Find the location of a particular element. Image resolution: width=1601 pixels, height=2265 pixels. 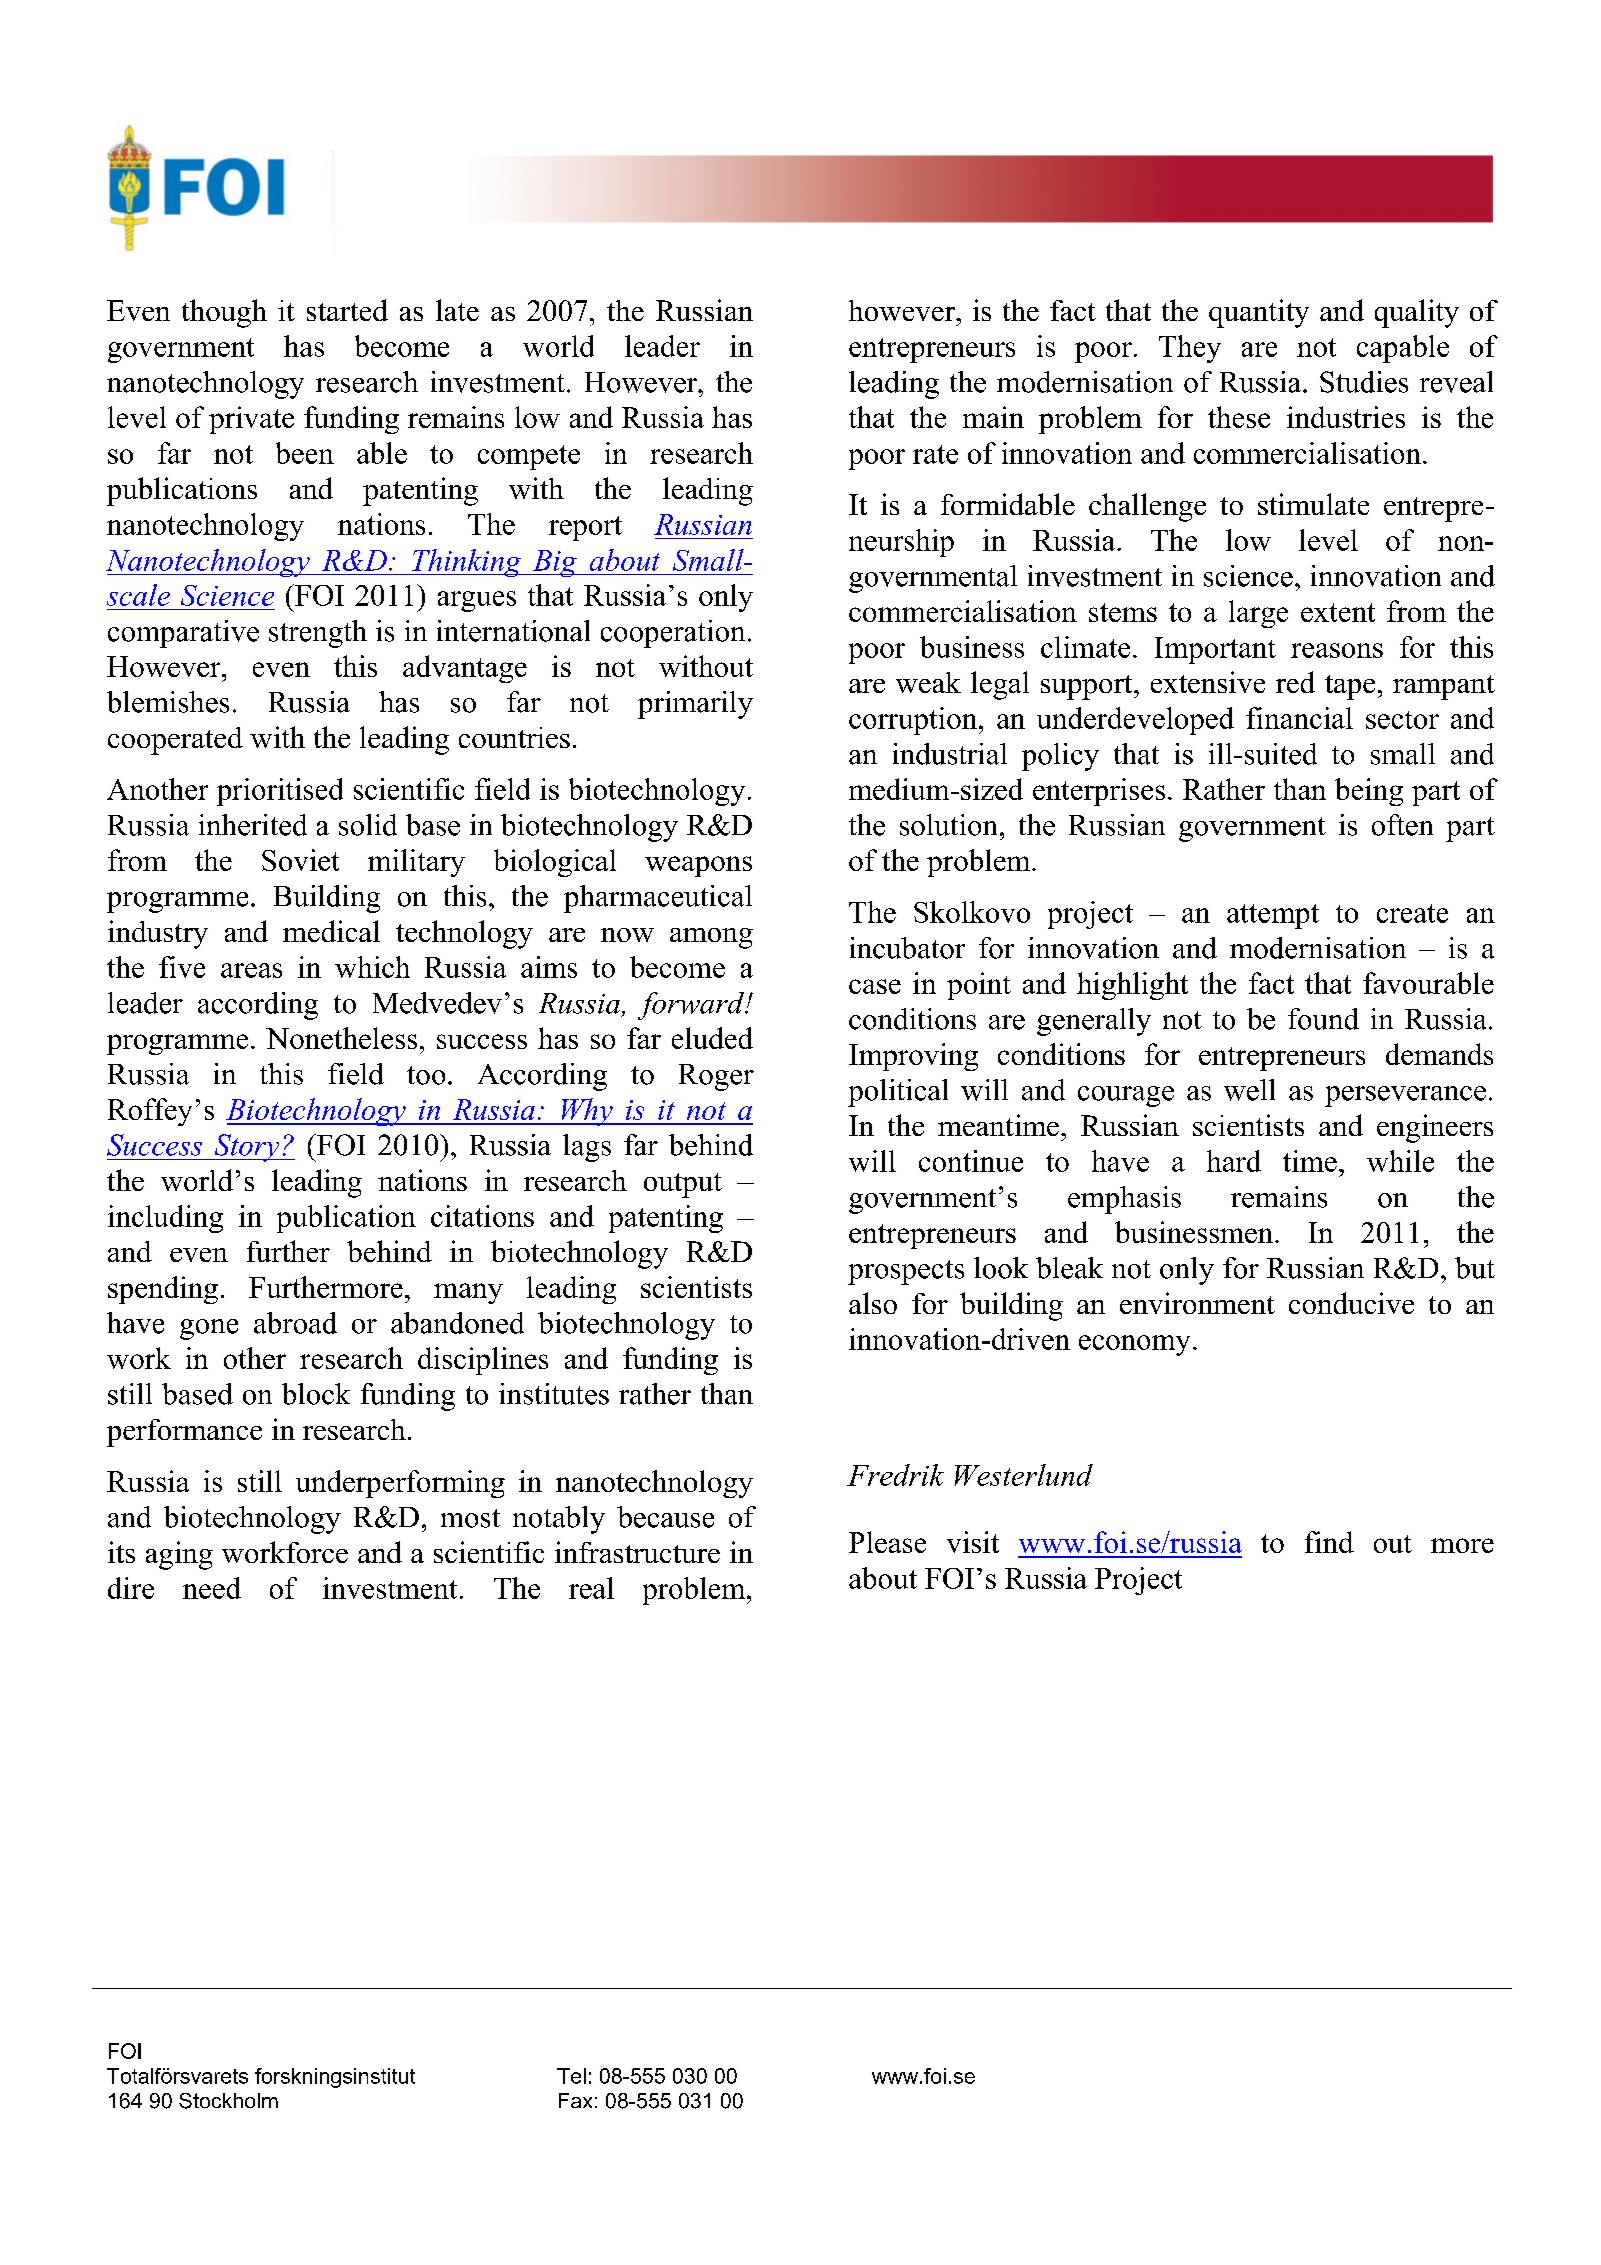

found is located at coordinates (1323, 1019).
